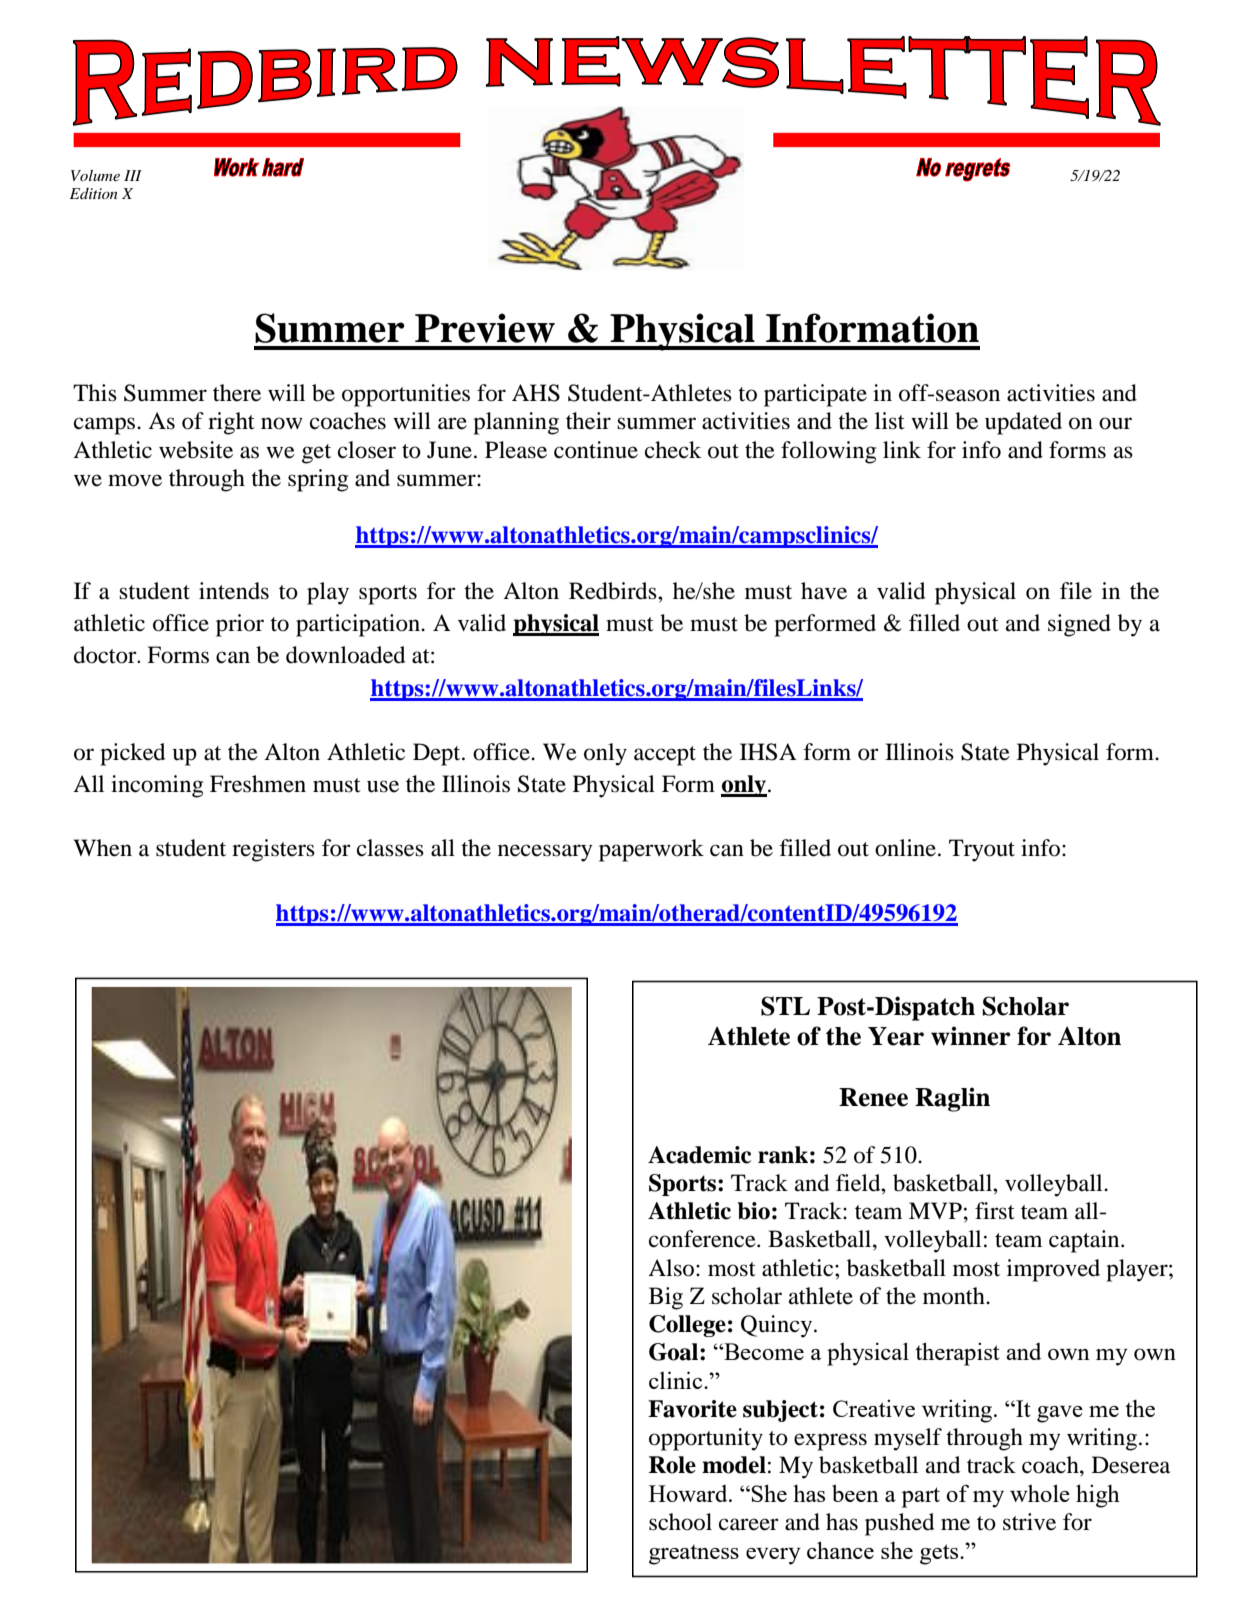 The image size is (1252, 1621). What do you see at coordinates (982, 850) in the document?
I see `Tryout` at bounding box center [982, 850].
